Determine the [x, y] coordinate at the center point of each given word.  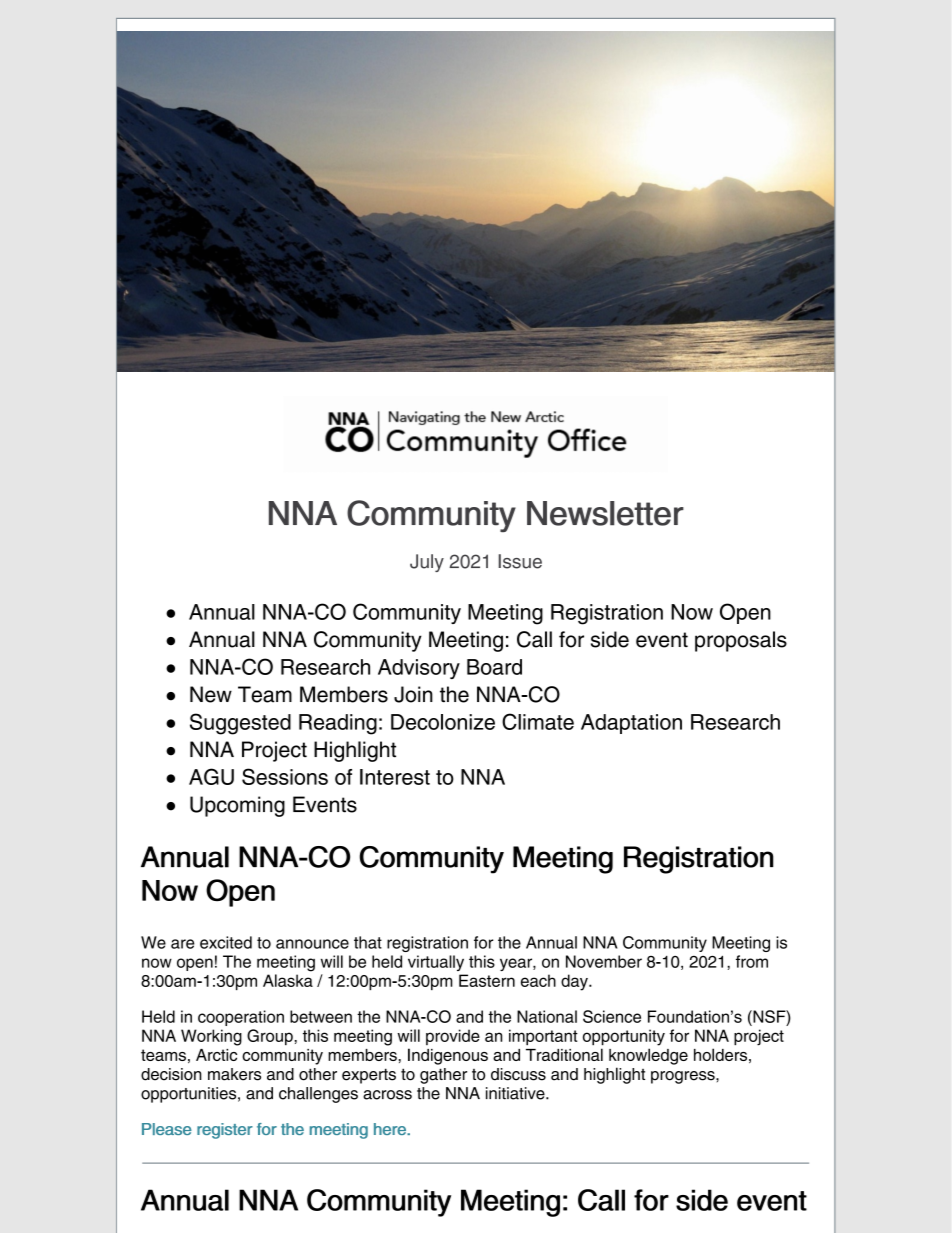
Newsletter [605, 513]
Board [494, 667]
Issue [520, 561]
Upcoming [237, 806]
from [752, 961]
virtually [436, 963]
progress [684, 1077]
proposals [741, 641]
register [225, 1131]
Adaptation [631, 724]
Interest [395, 777]
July [427, 563]
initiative [516, 1093]
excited [226, 942]
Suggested [240, 724]
